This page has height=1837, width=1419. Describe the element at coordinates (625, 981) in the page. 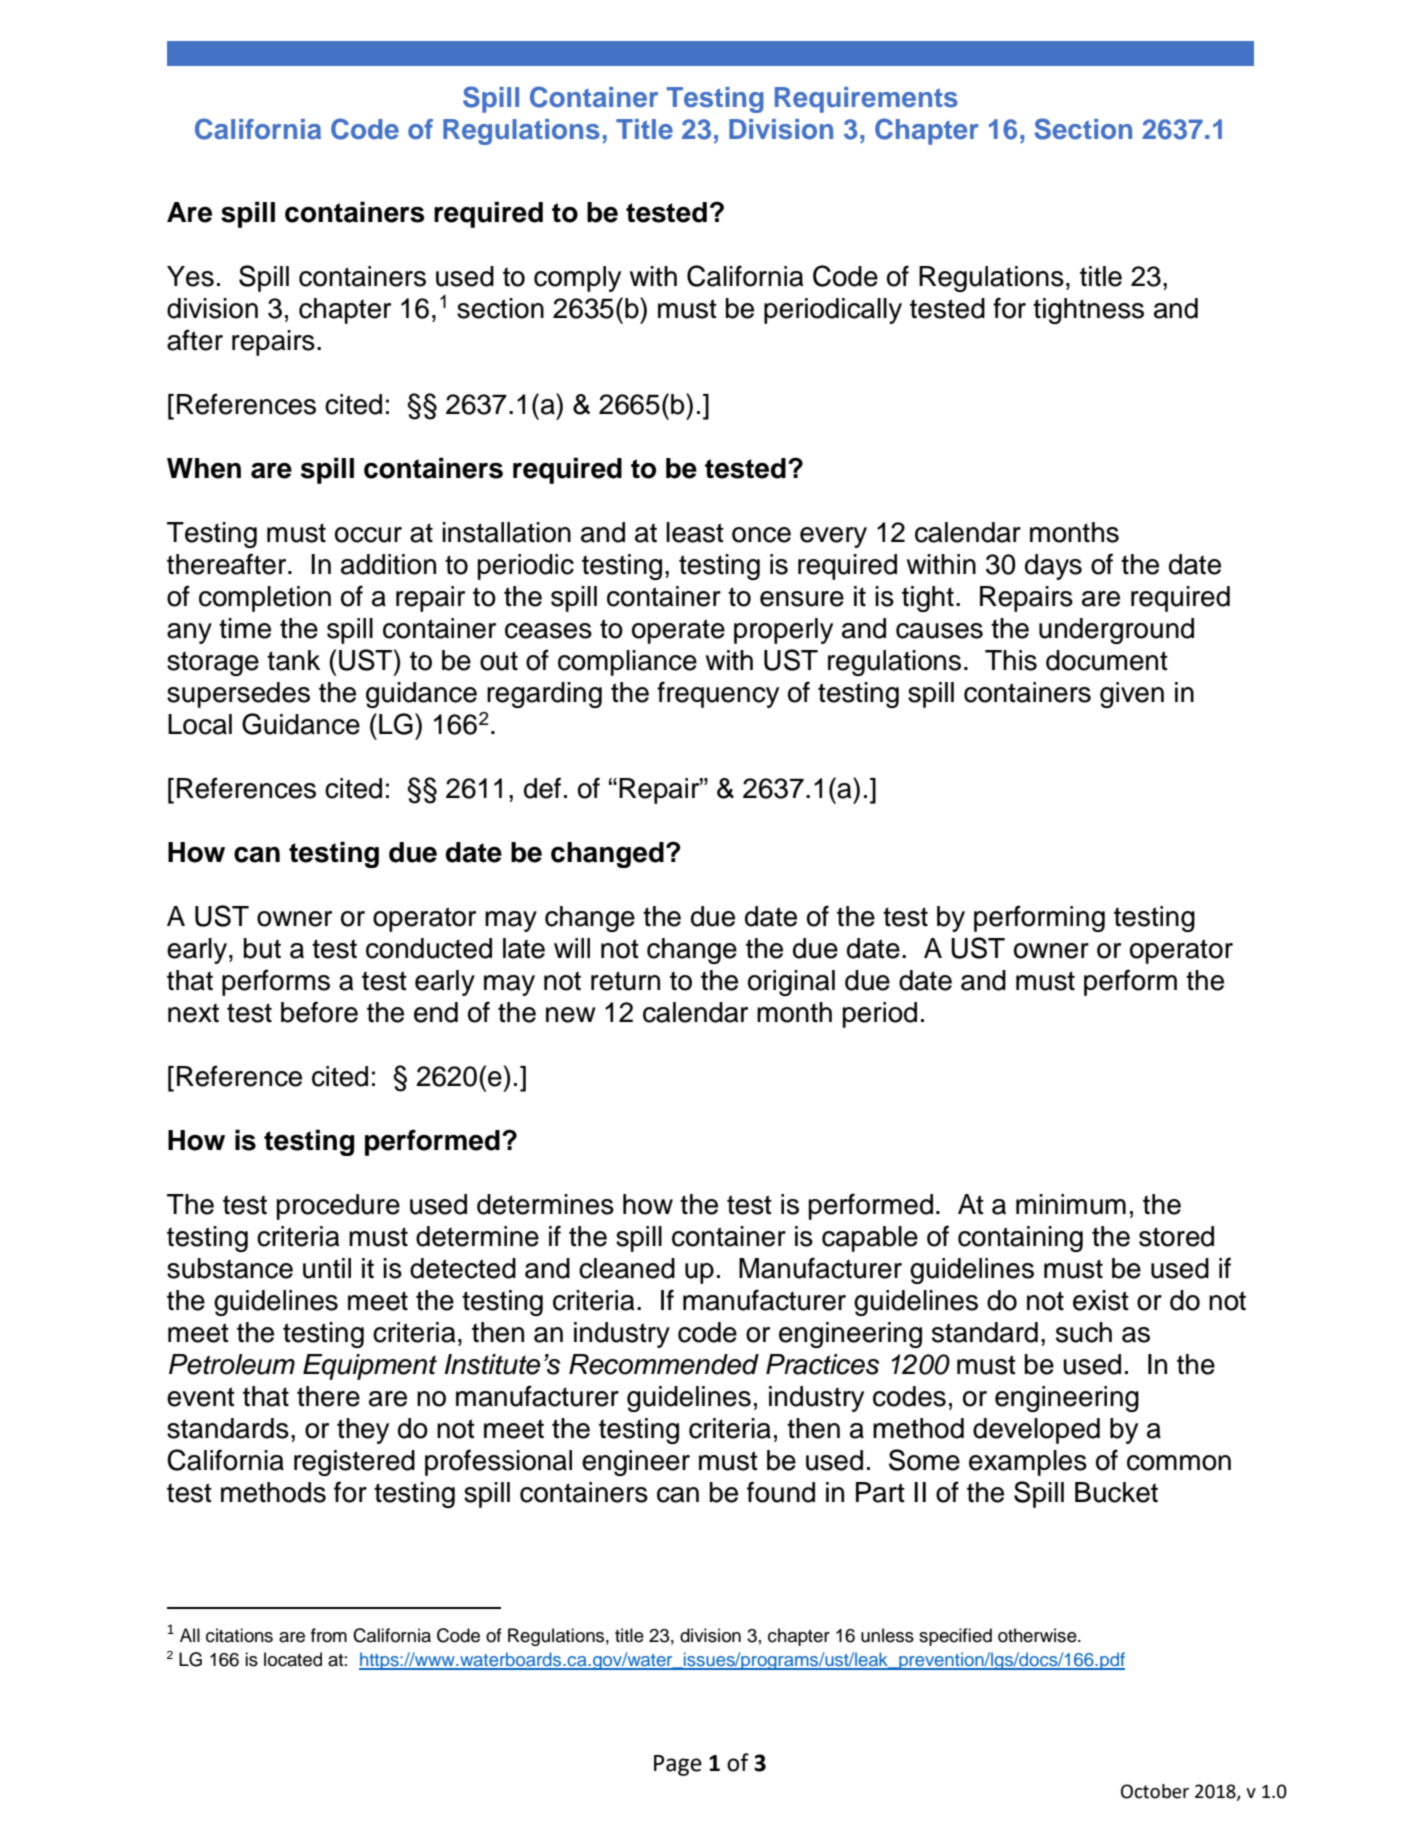

I see `return` at that location.
